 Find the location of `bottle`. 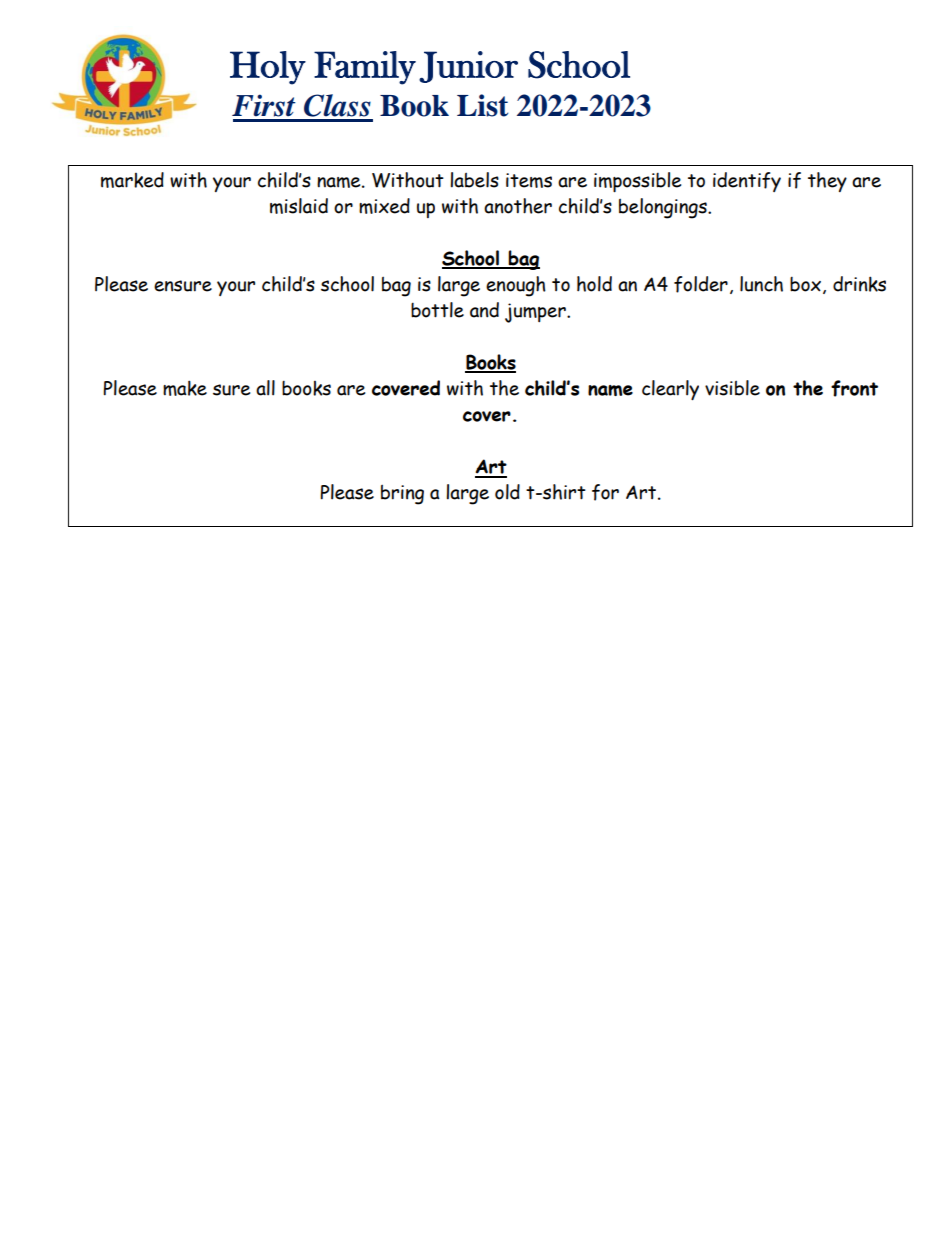

bottle is located at coordinates (437, 310).
